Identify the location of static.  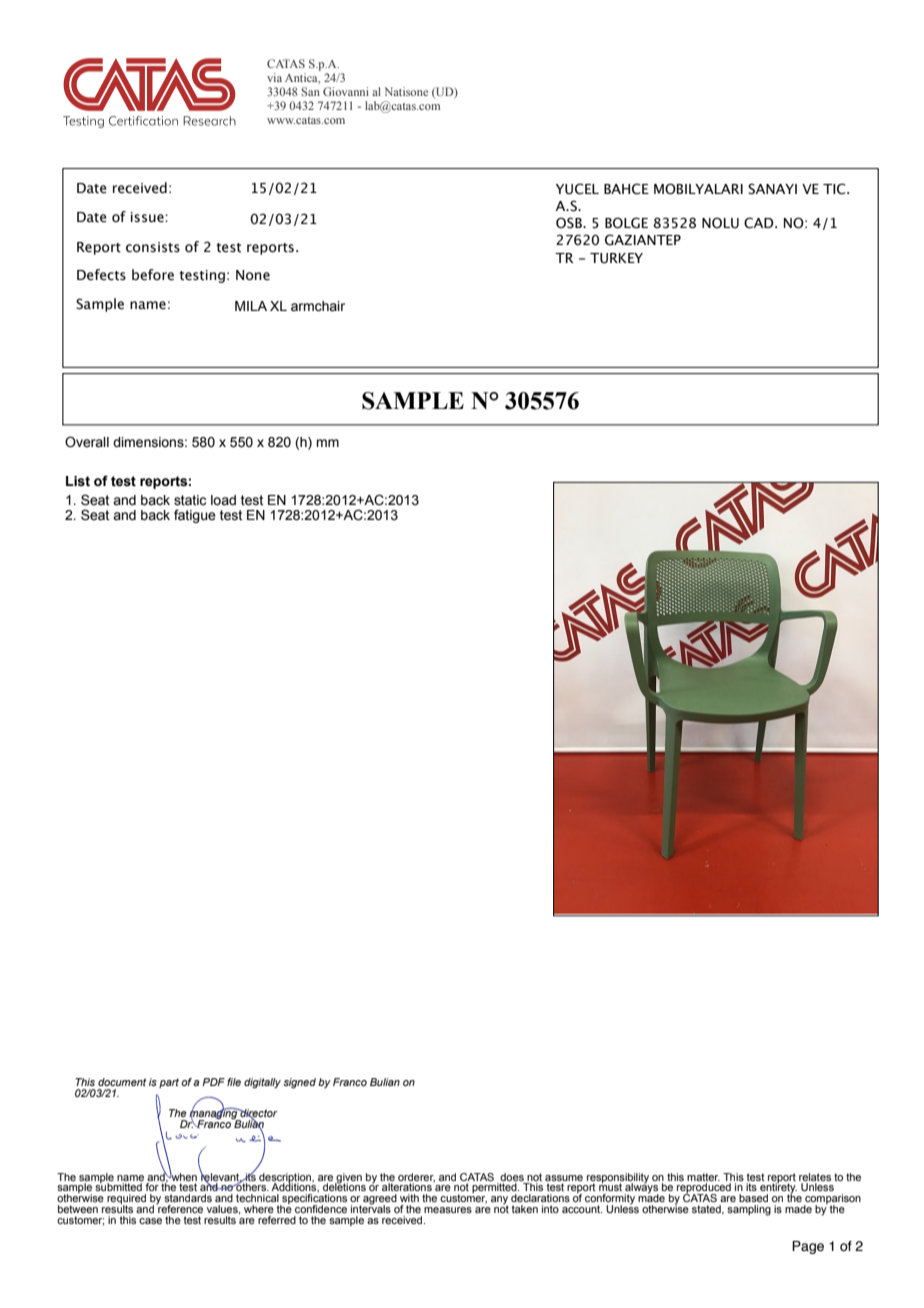
(190, 500).
